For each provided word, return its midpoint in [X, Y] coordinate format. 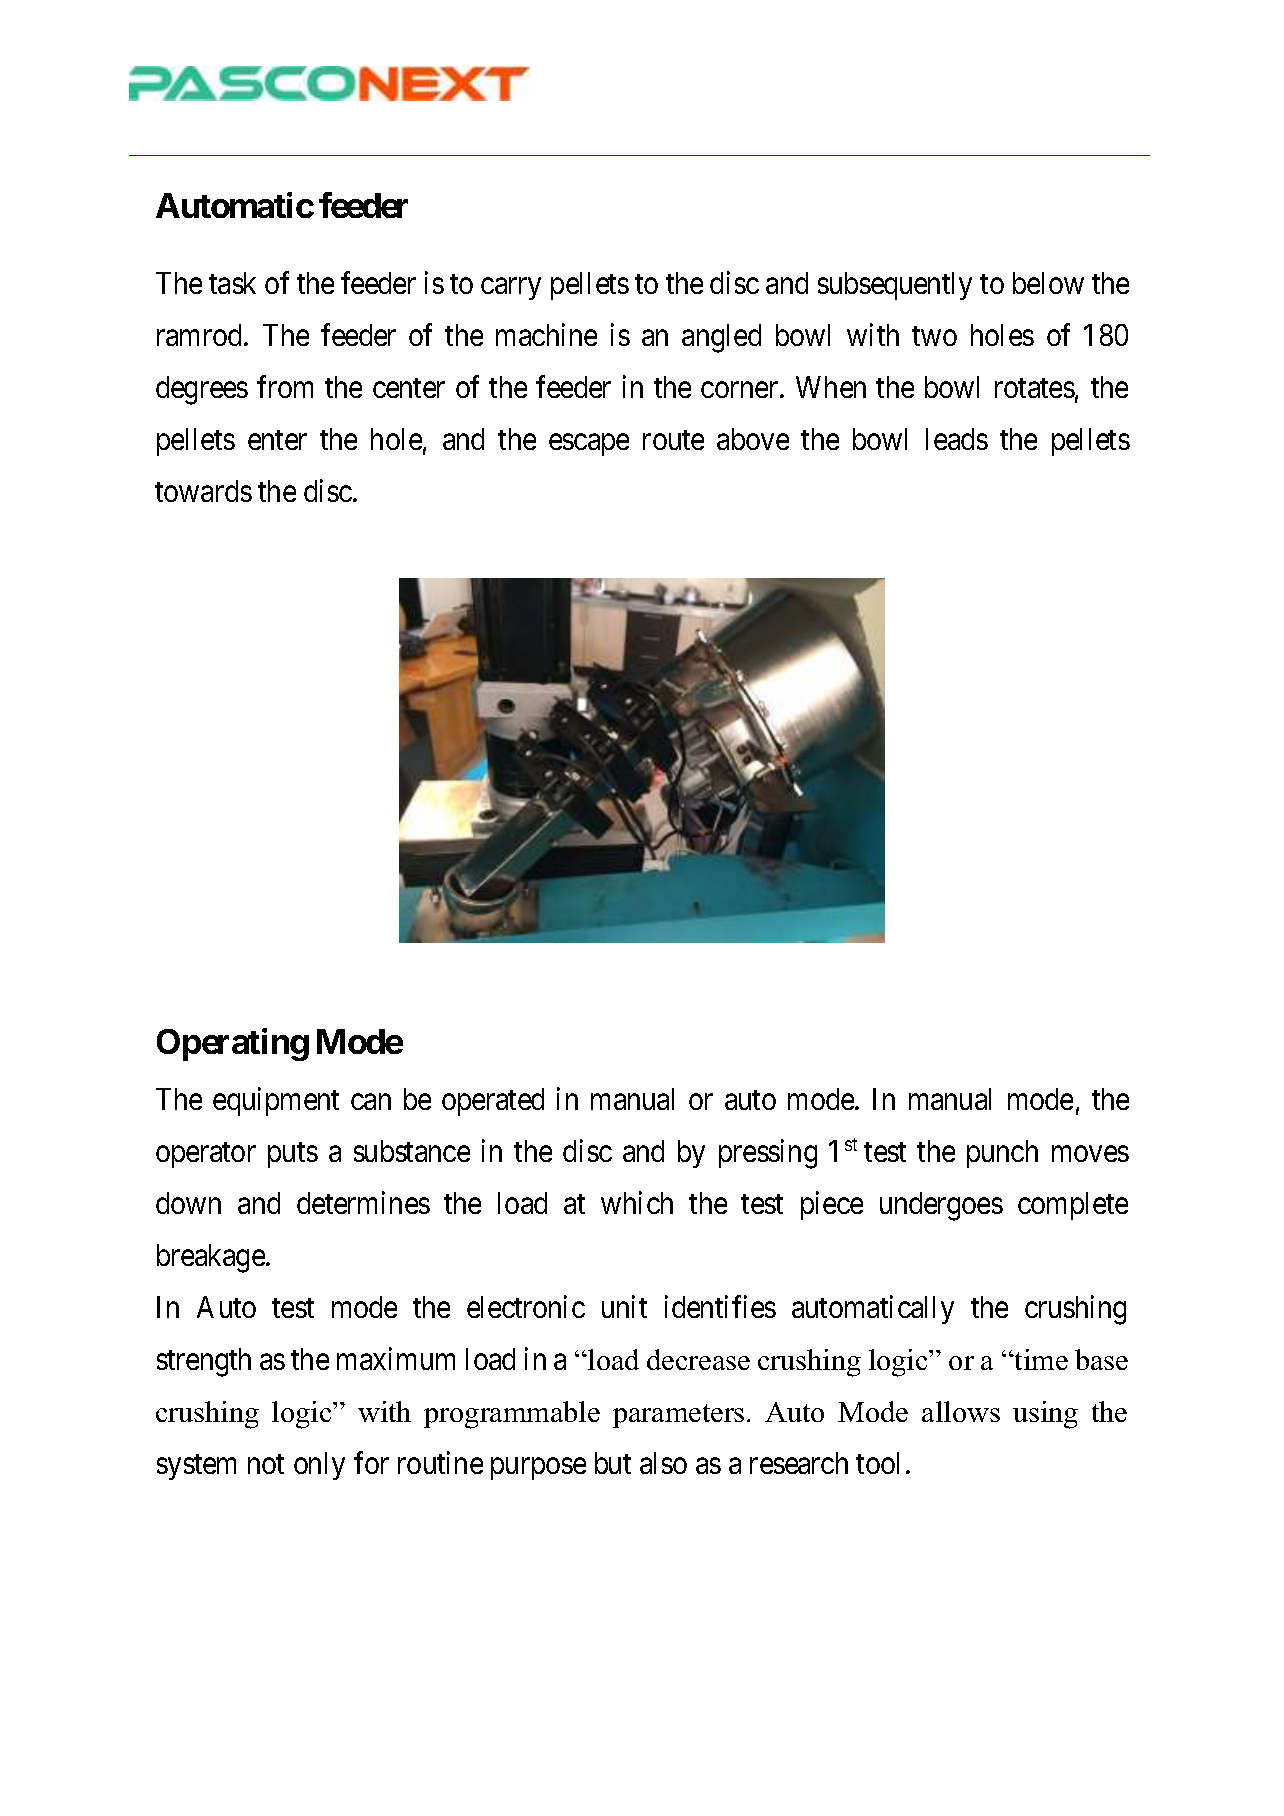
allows [961, 1411]
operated [493, 1102]
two [934, 336]
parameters [678, 1416]
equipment [276, 1101]
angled [721, 338]
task [232, 283]
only [319, 1466]
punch [1002, 1154]
